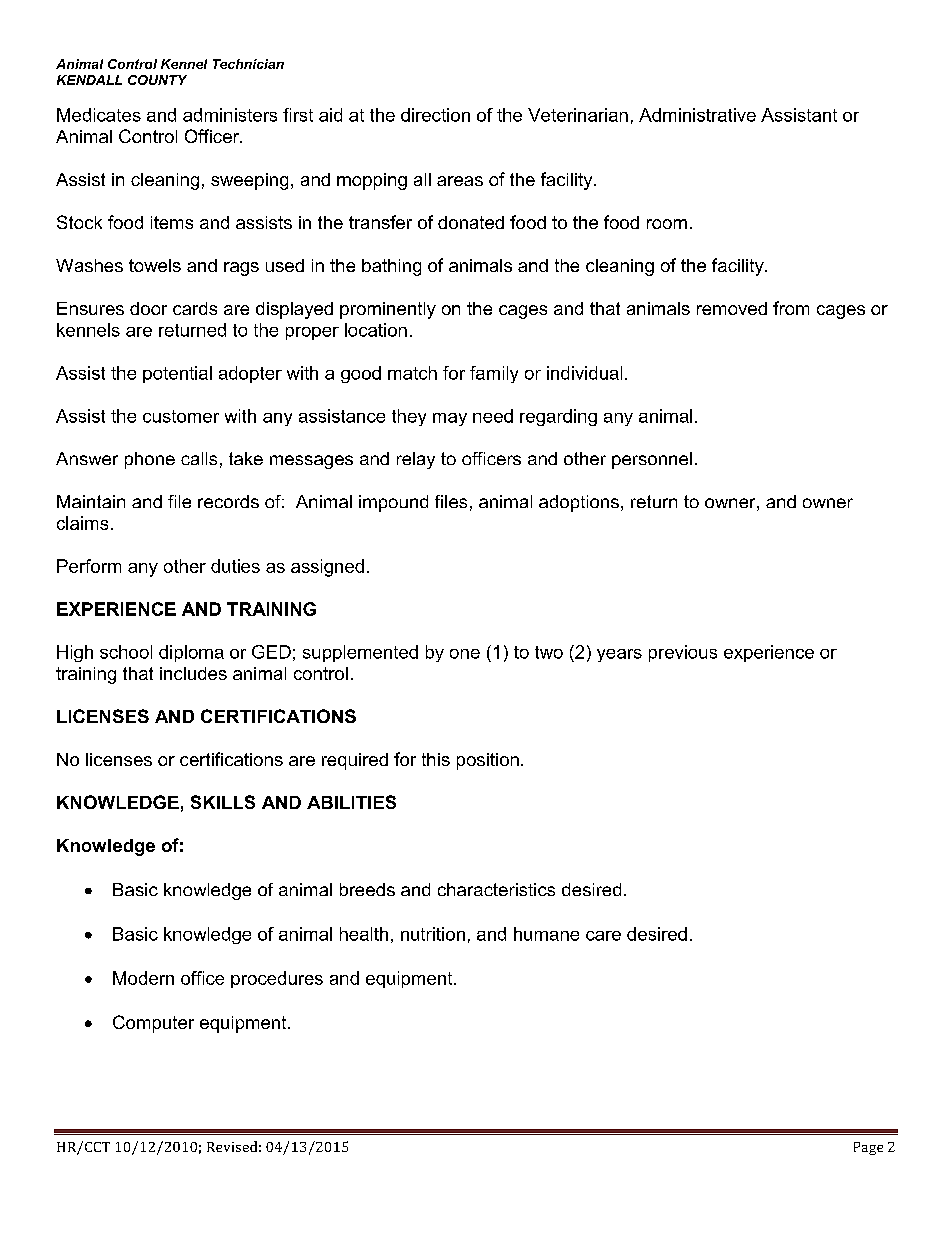  What do you see at coordinates (177, 374) in the screenshot?
I see `potential` at bounding box center [177, 374].
